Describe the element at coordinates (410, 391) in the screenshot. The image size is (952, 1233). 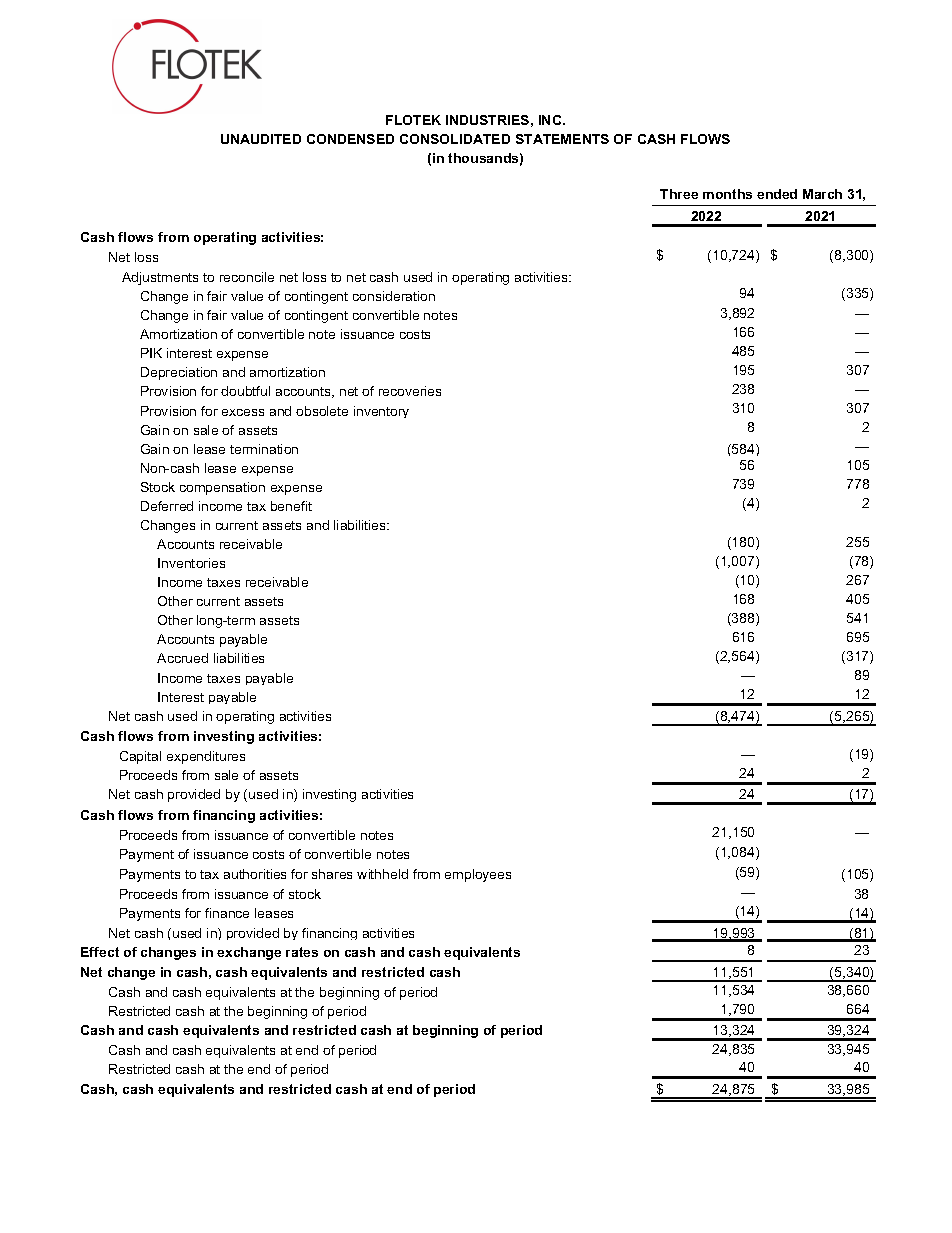
I see `recoveries` at that location.
